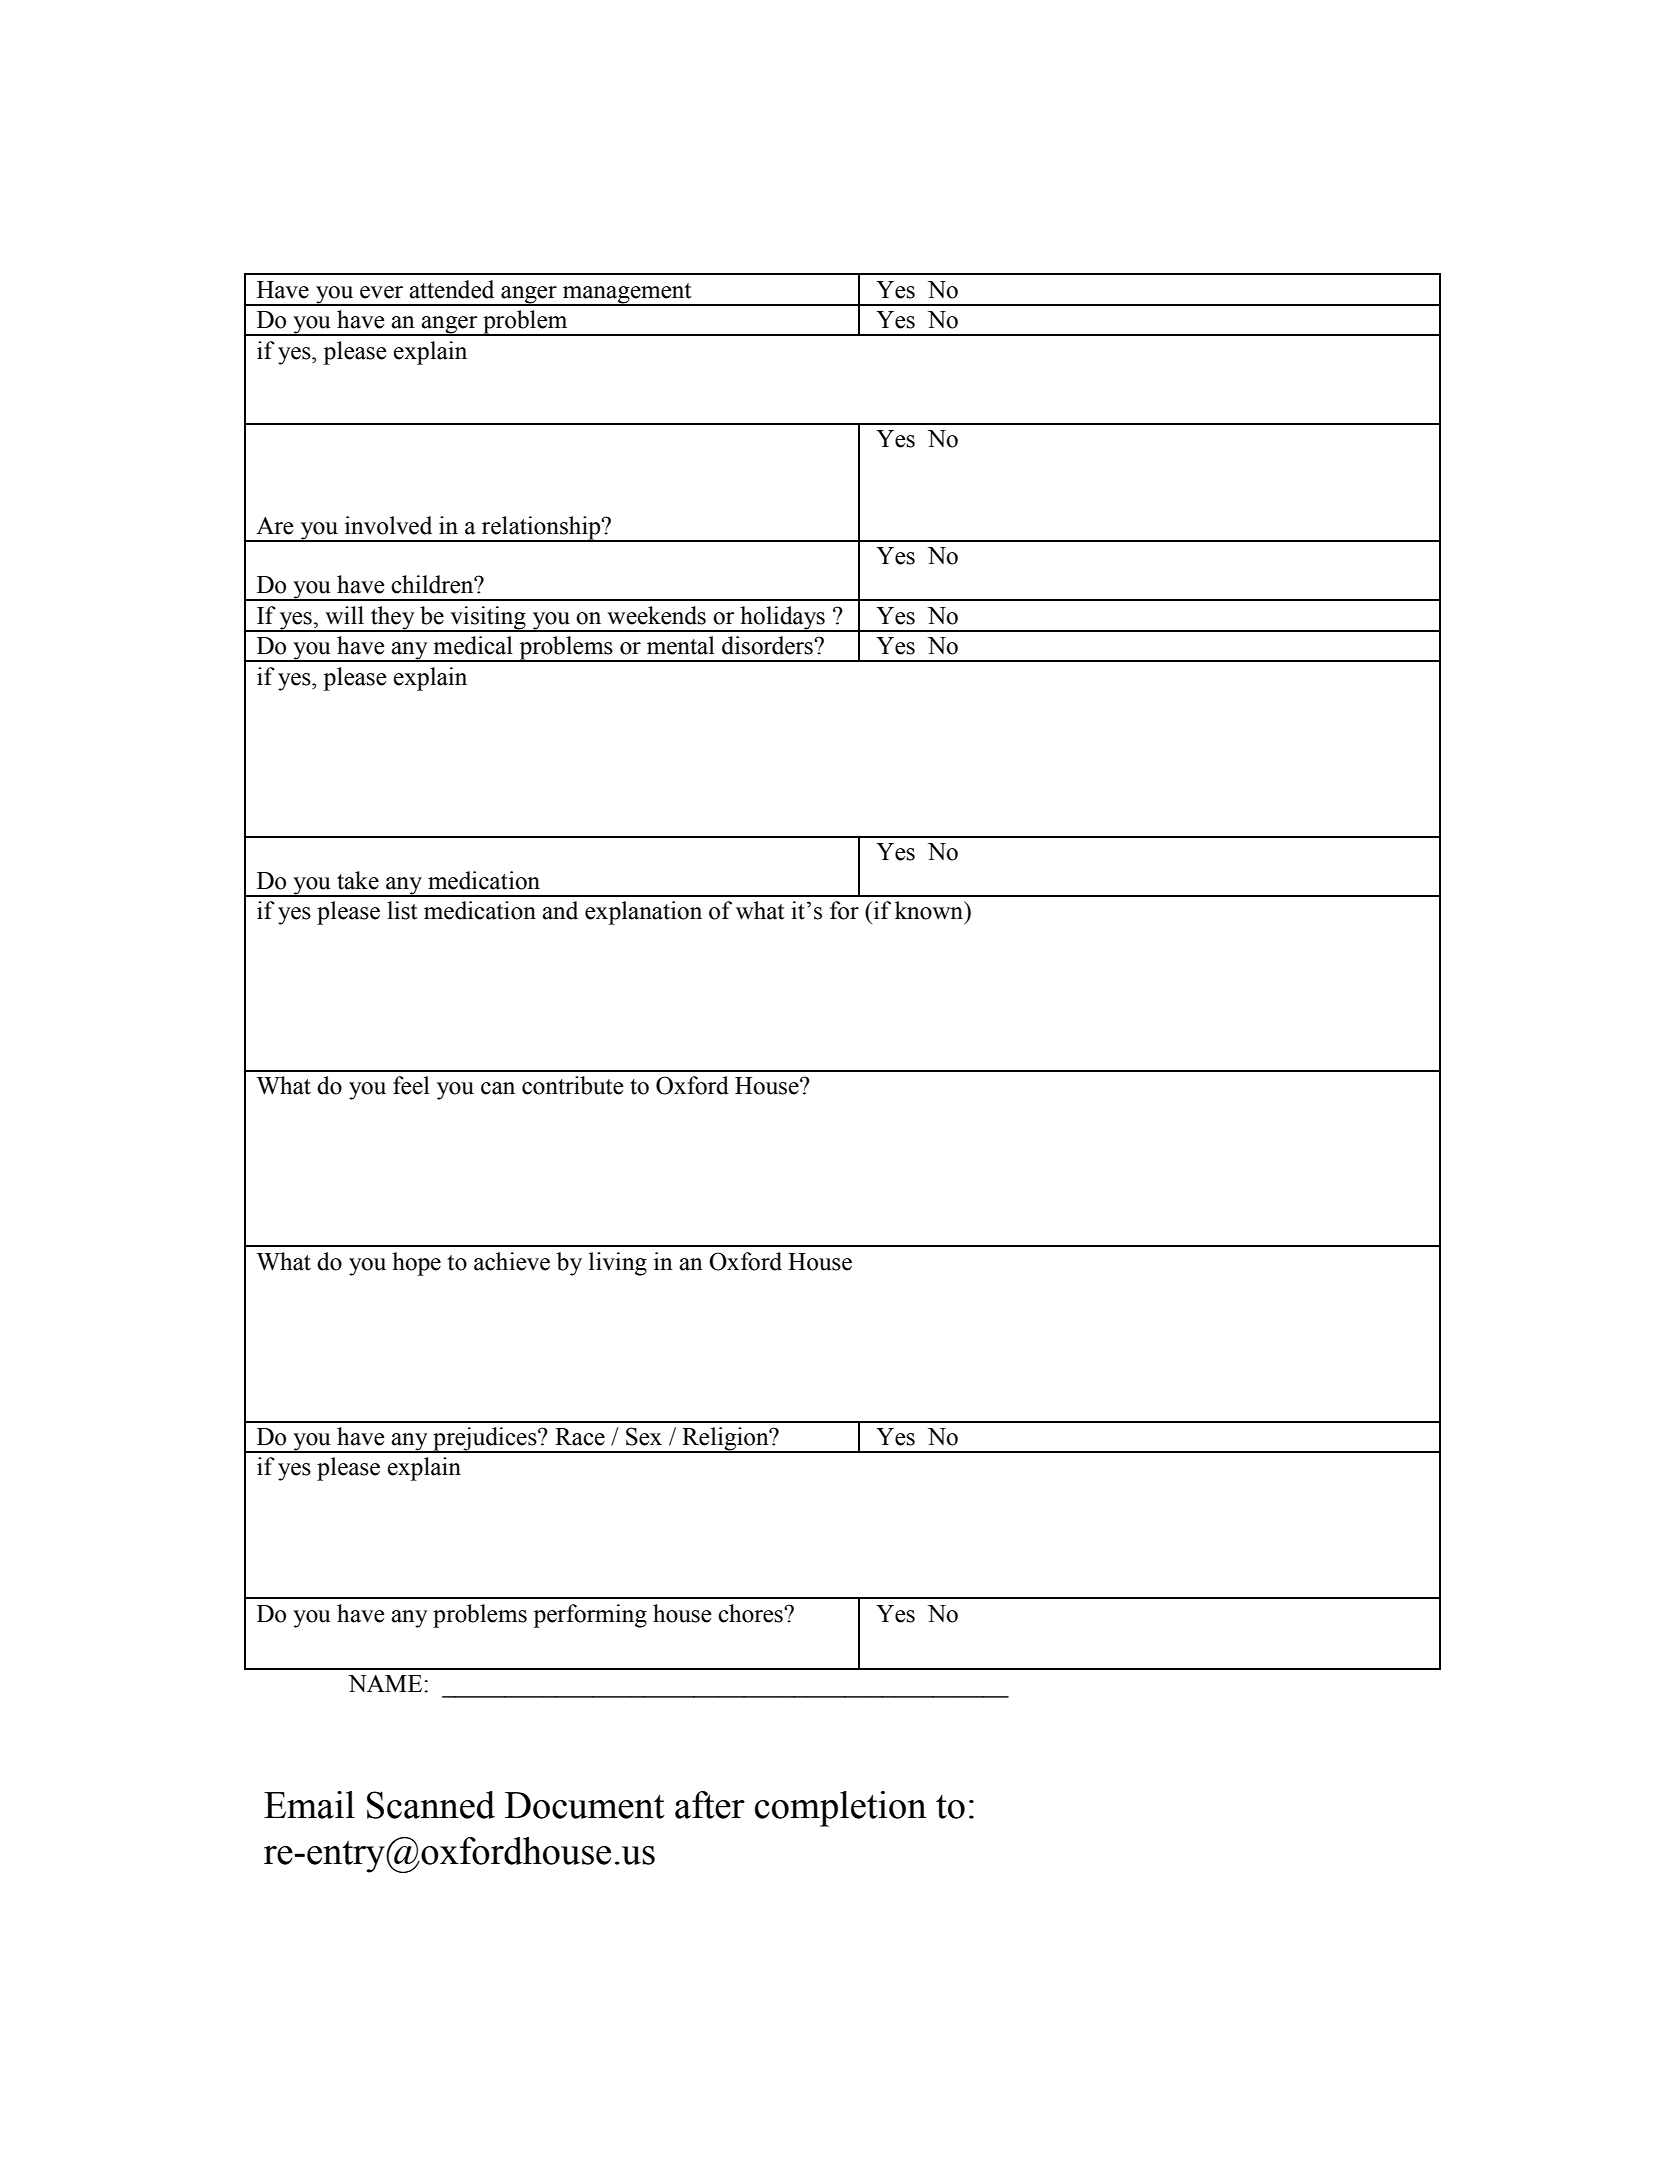 This page has width=1678, height=2171. I want to click on feel, so click(411, 1085).
